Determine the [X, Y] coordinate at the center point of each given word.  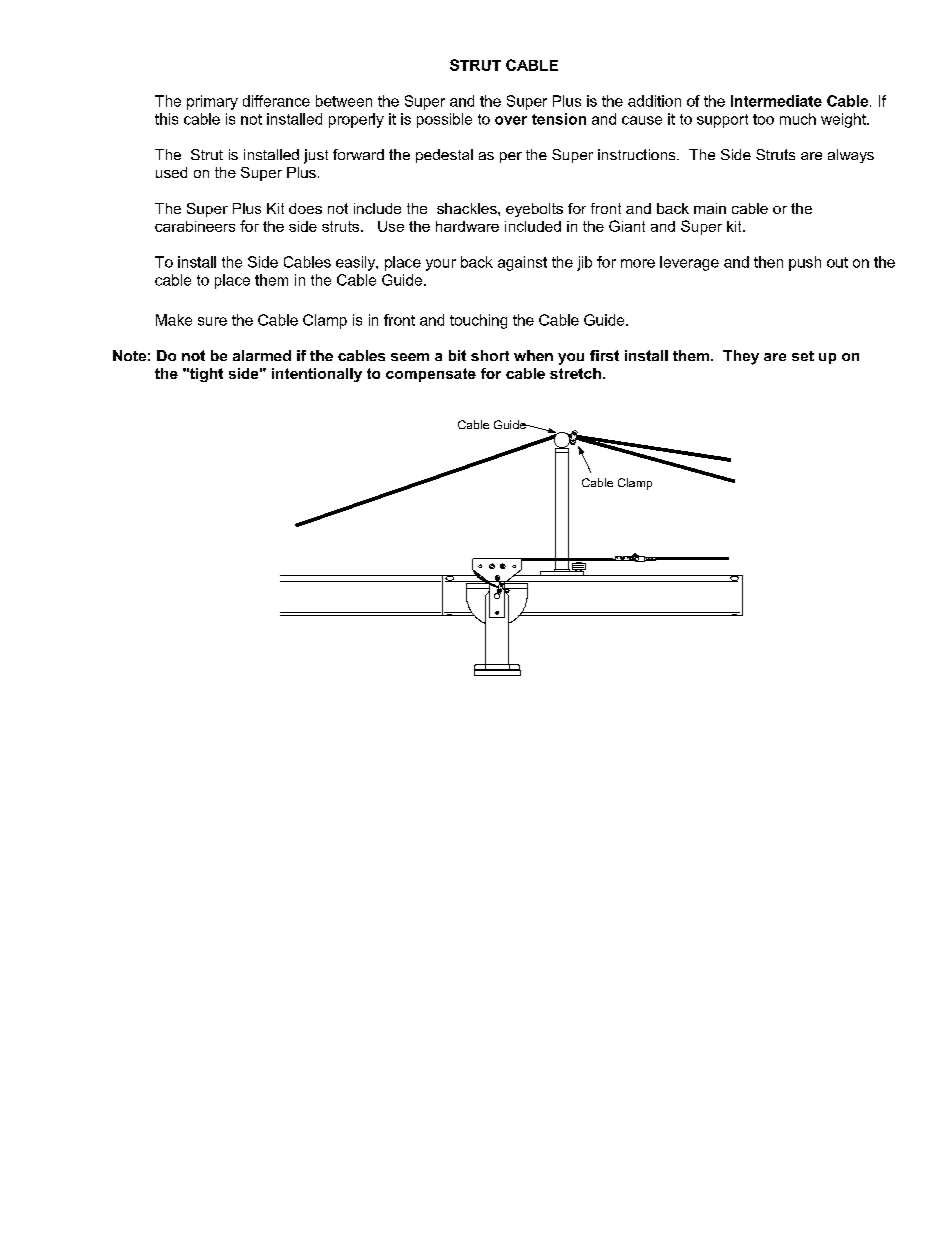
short [490, 355]
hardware [467, 226]
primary [212, 102]
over [511, 120]
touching [478, 321]
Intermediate [776, 101]
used [171, 172]
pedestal [444, 156]
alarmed [262, 355]
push [805, 263]
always [851, 156]
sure [212, 321]
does [305, 208]
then [768, 262]
